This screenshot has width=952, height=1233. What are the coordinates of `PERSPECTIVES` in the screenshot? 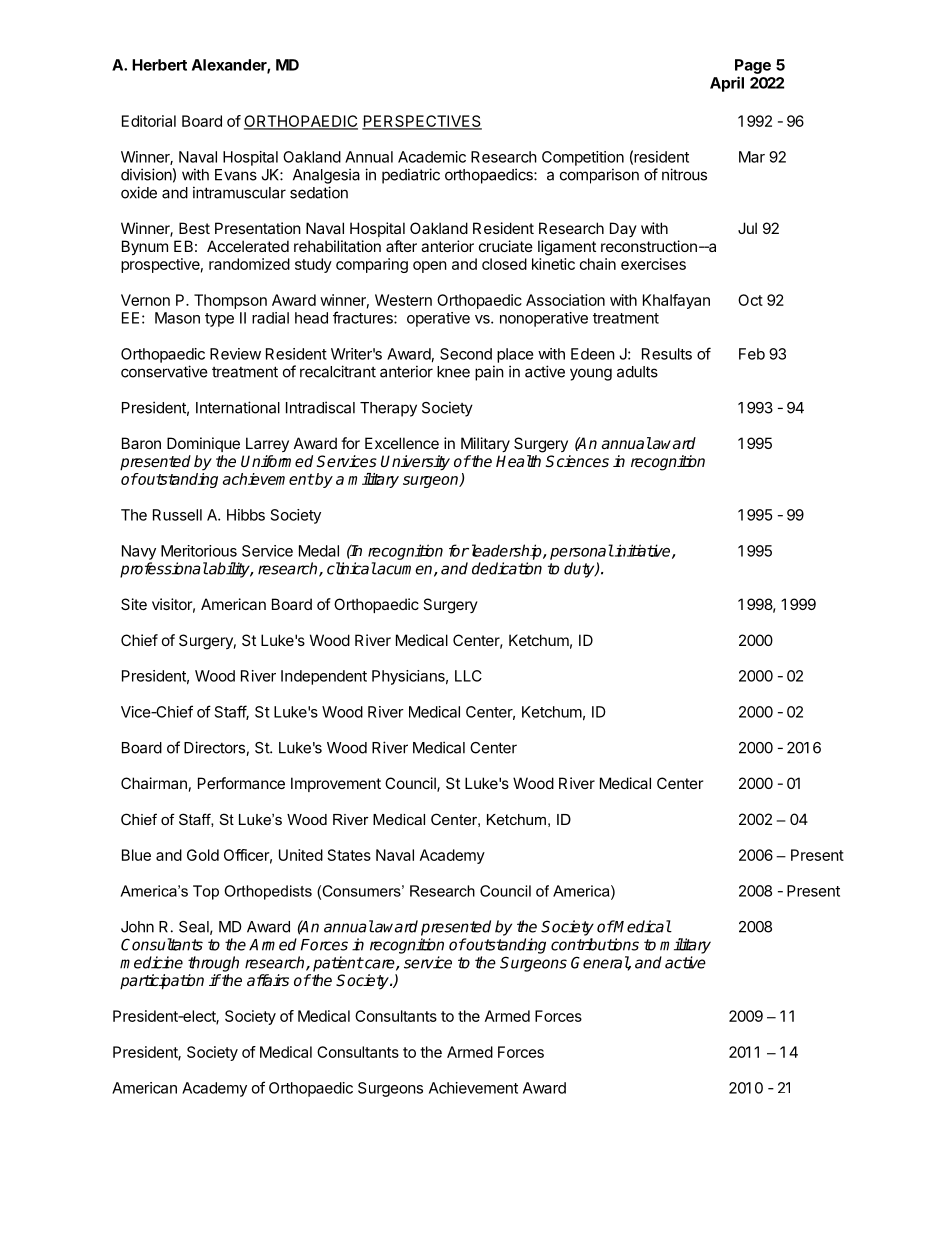 It's located at (422, 122).
